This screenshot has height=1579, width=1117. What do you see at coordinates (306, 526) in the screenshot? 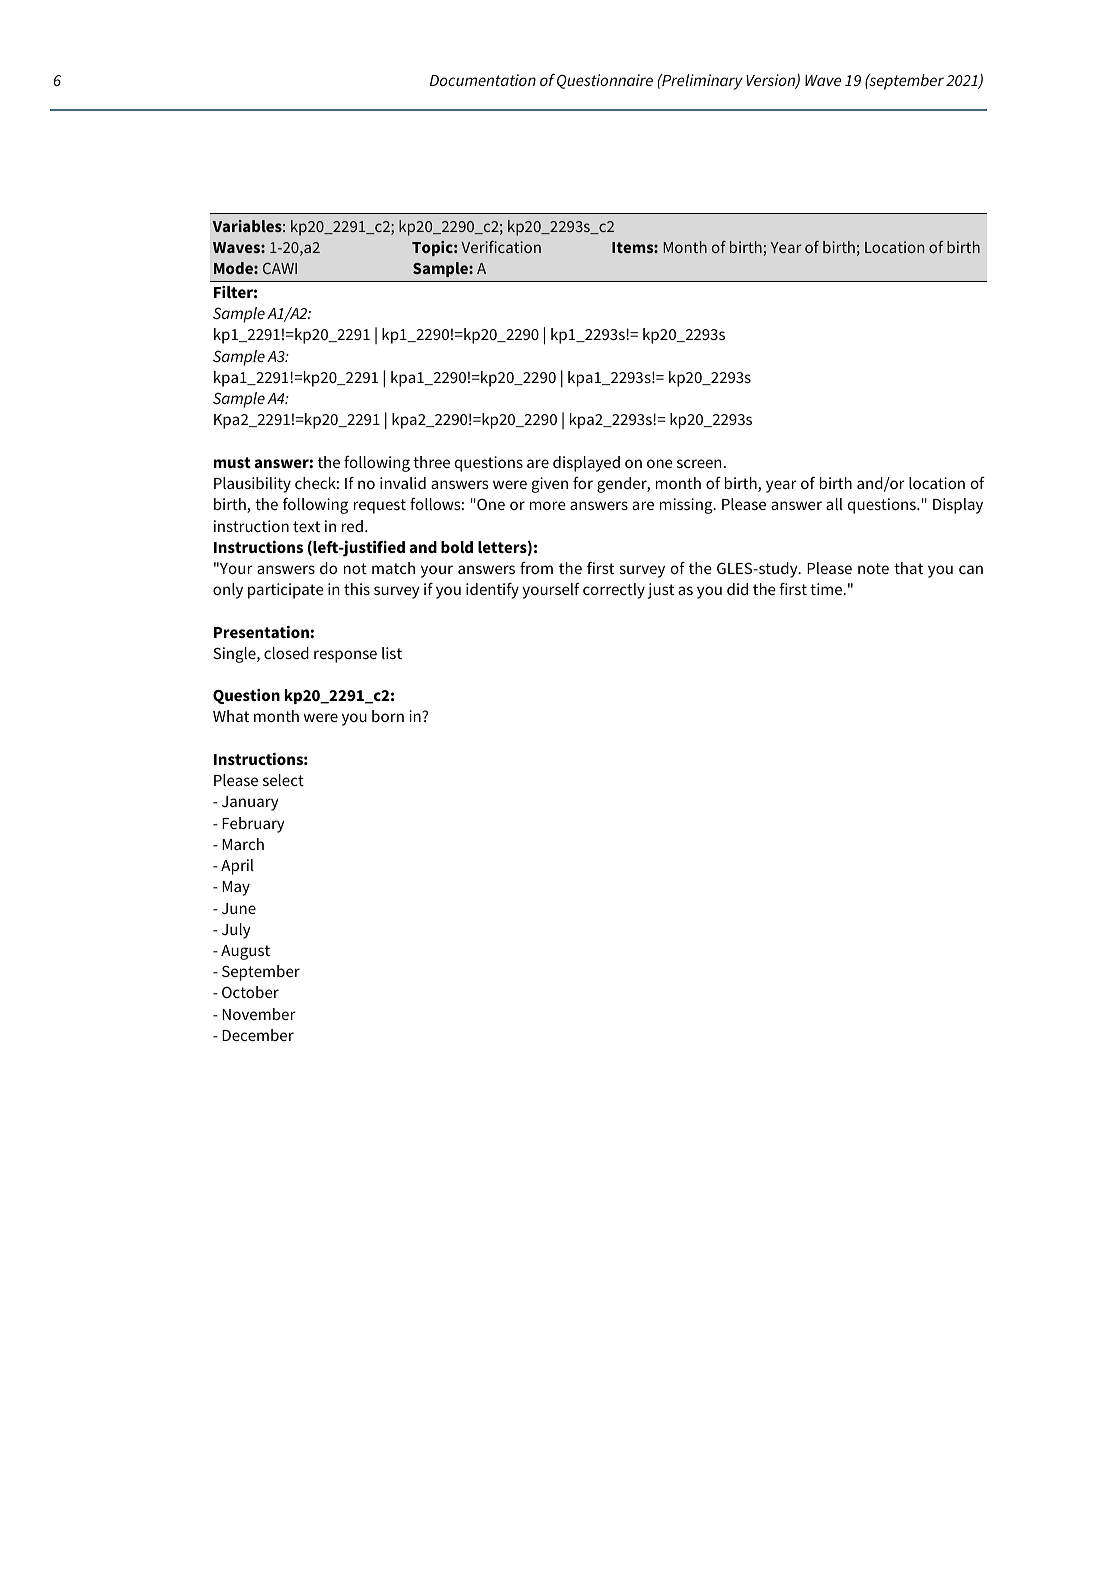
I see `text` at bounding box center [306, 526].
